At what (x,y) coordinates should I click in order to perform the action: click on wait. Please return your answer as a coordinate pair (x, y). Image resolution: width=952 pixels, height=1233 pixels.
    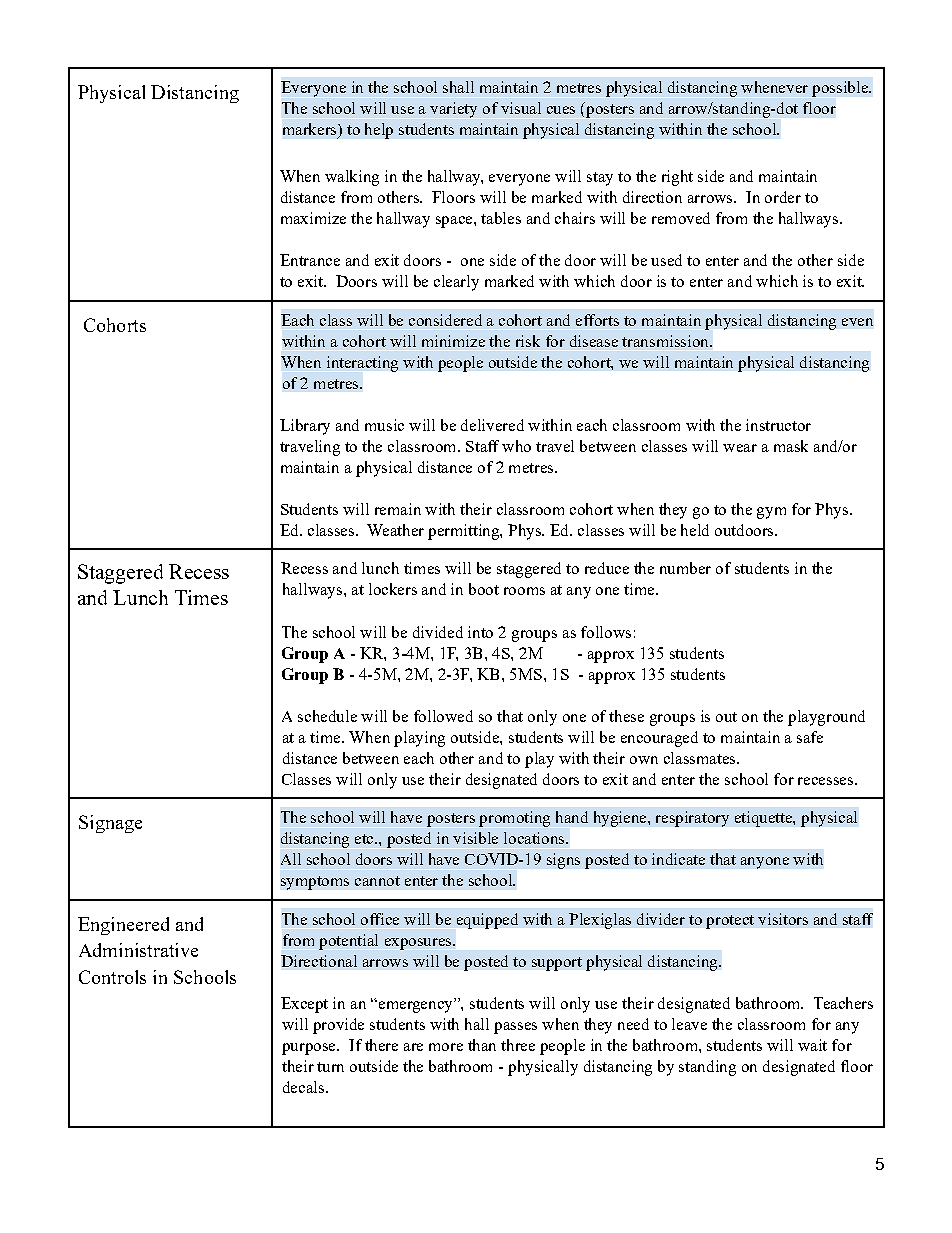
    Looking at the image, I should click on (812, 1045).
